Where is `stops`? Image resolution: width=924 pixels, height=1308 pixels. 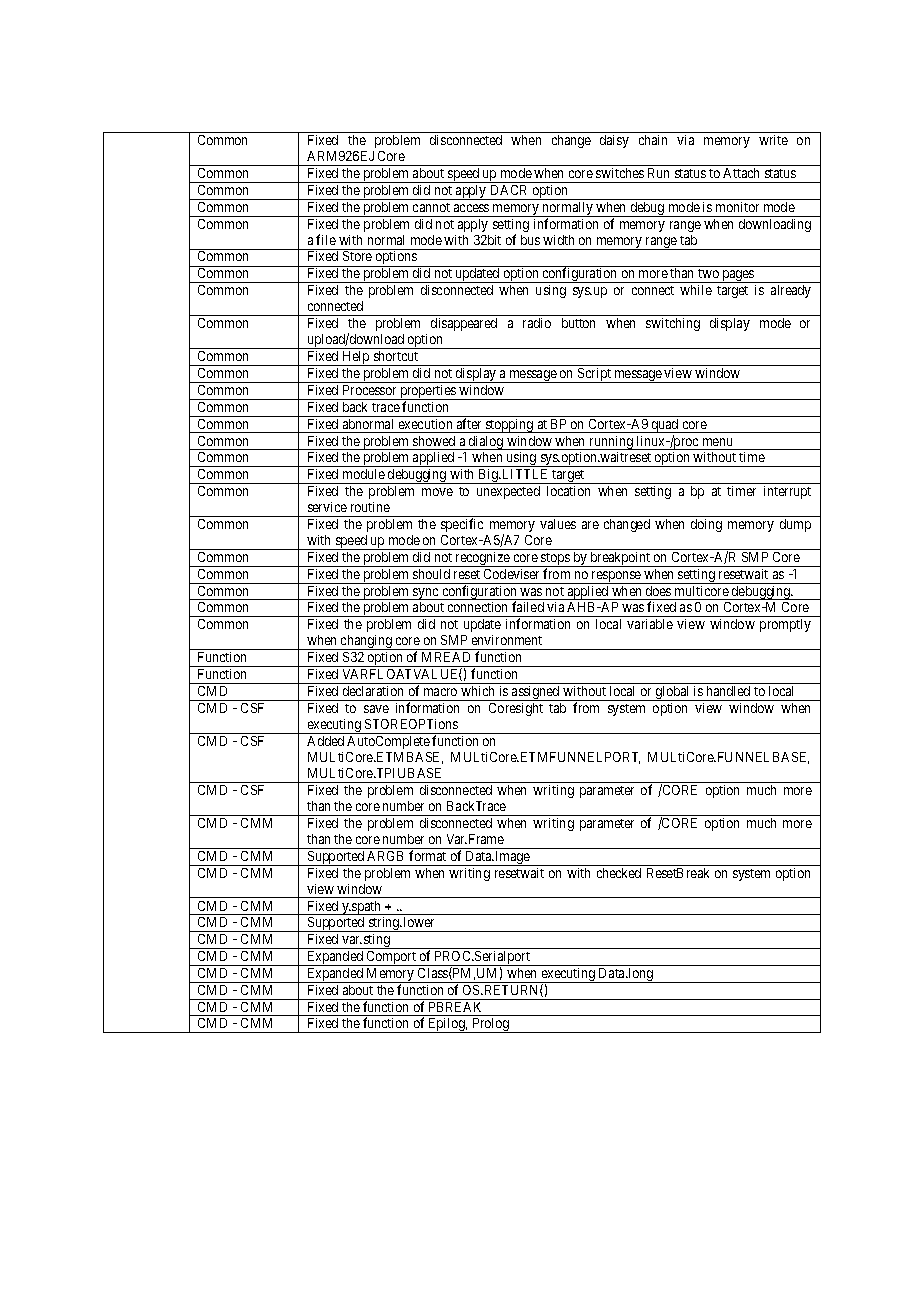 stops is located at coordinates (555, 560).
